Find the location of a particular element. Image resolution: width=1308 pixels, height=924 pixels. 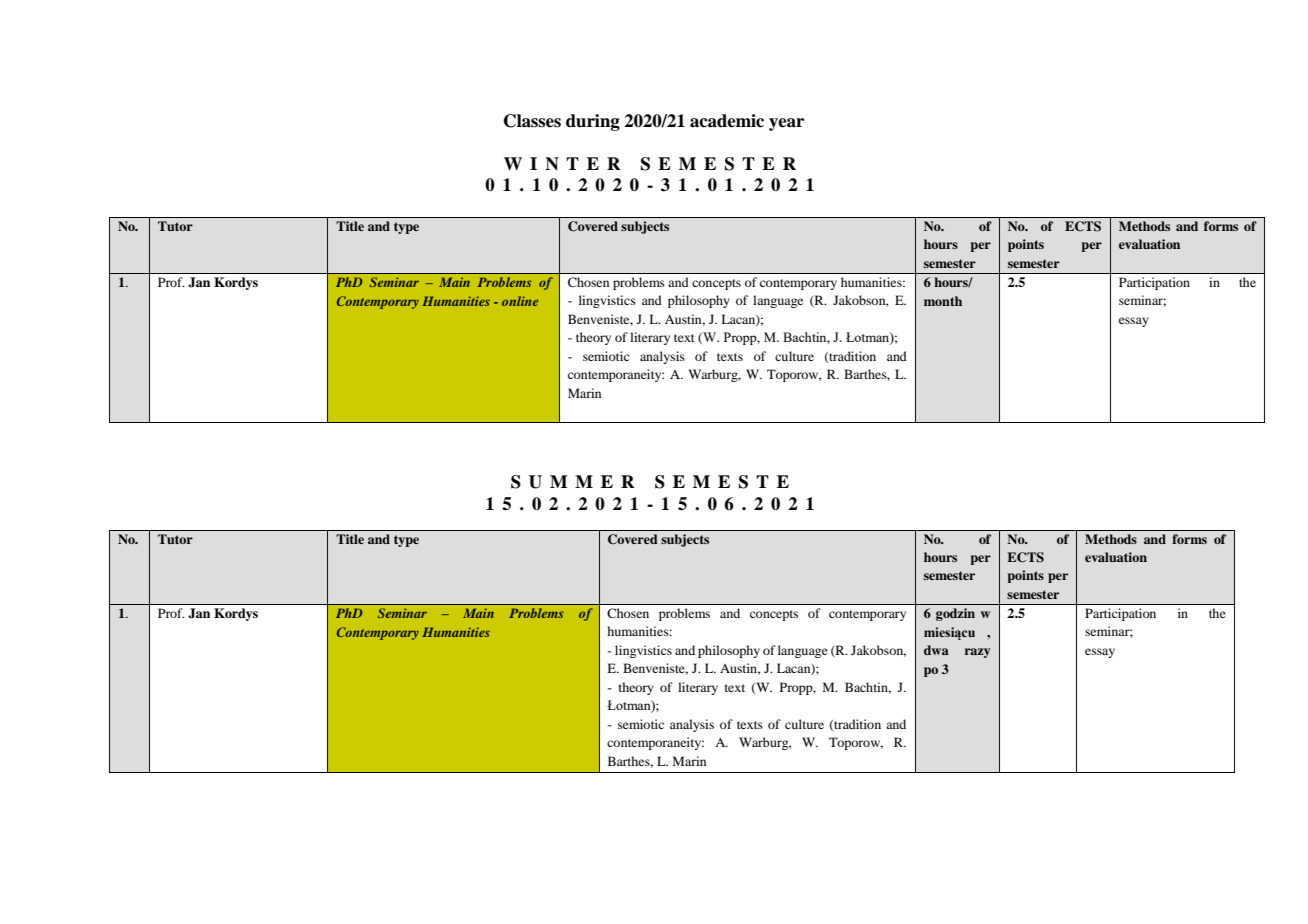

month is located at coordinates (943, 301).
